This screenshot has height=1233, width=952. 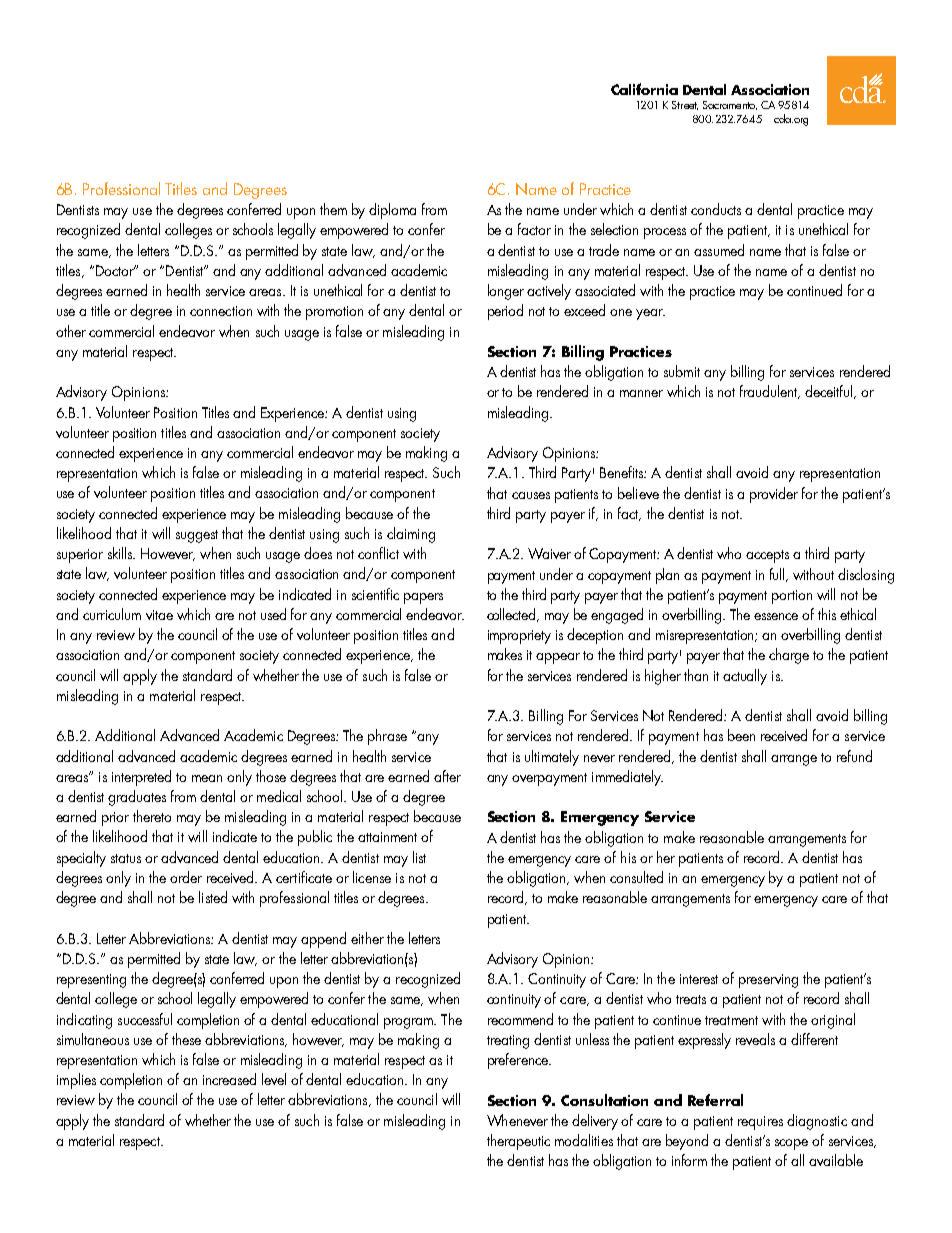 I want to click on consulted, so click(x=636, y=877).
